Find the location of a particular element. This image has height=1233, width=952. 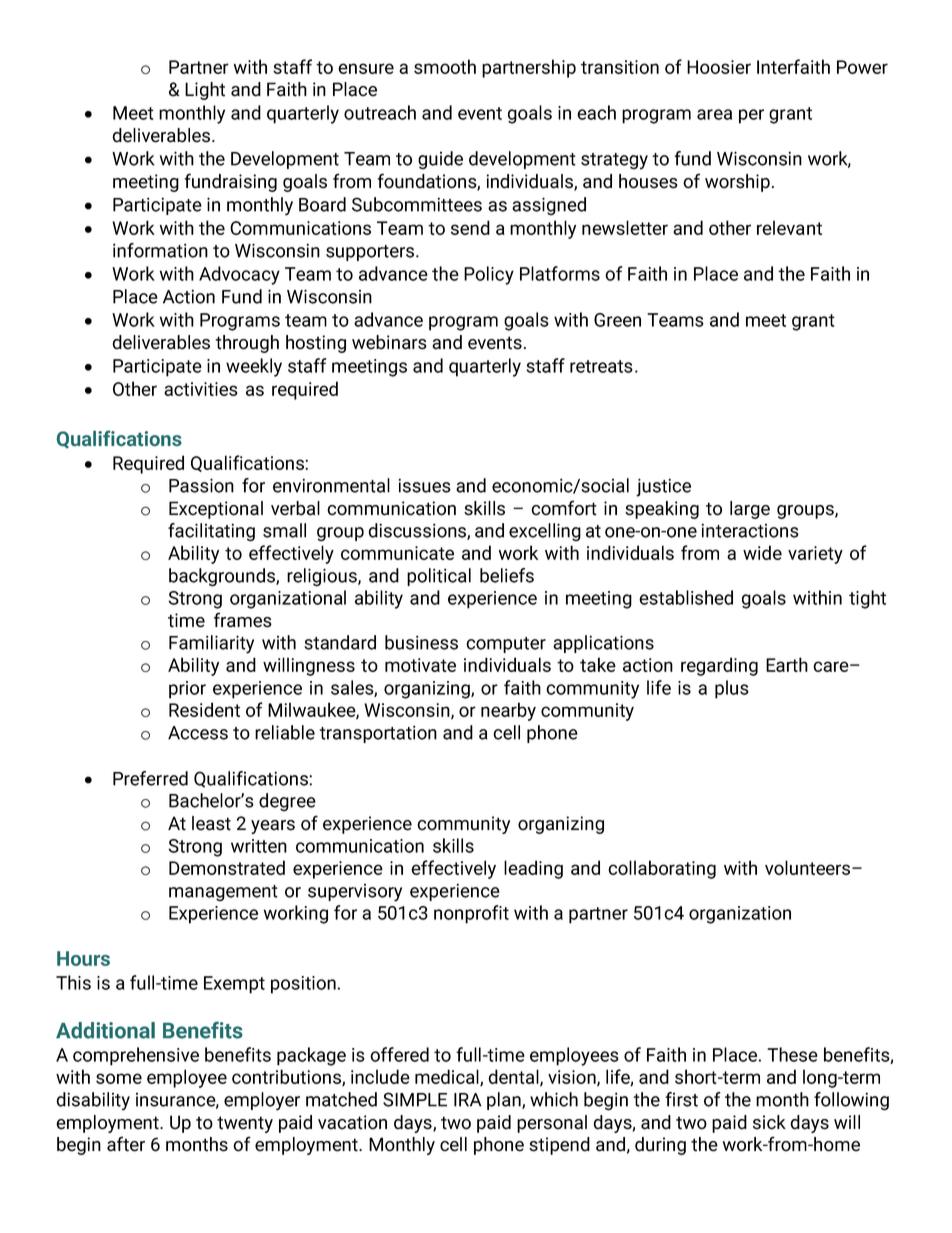

area is located at coordinates (714, 114).
